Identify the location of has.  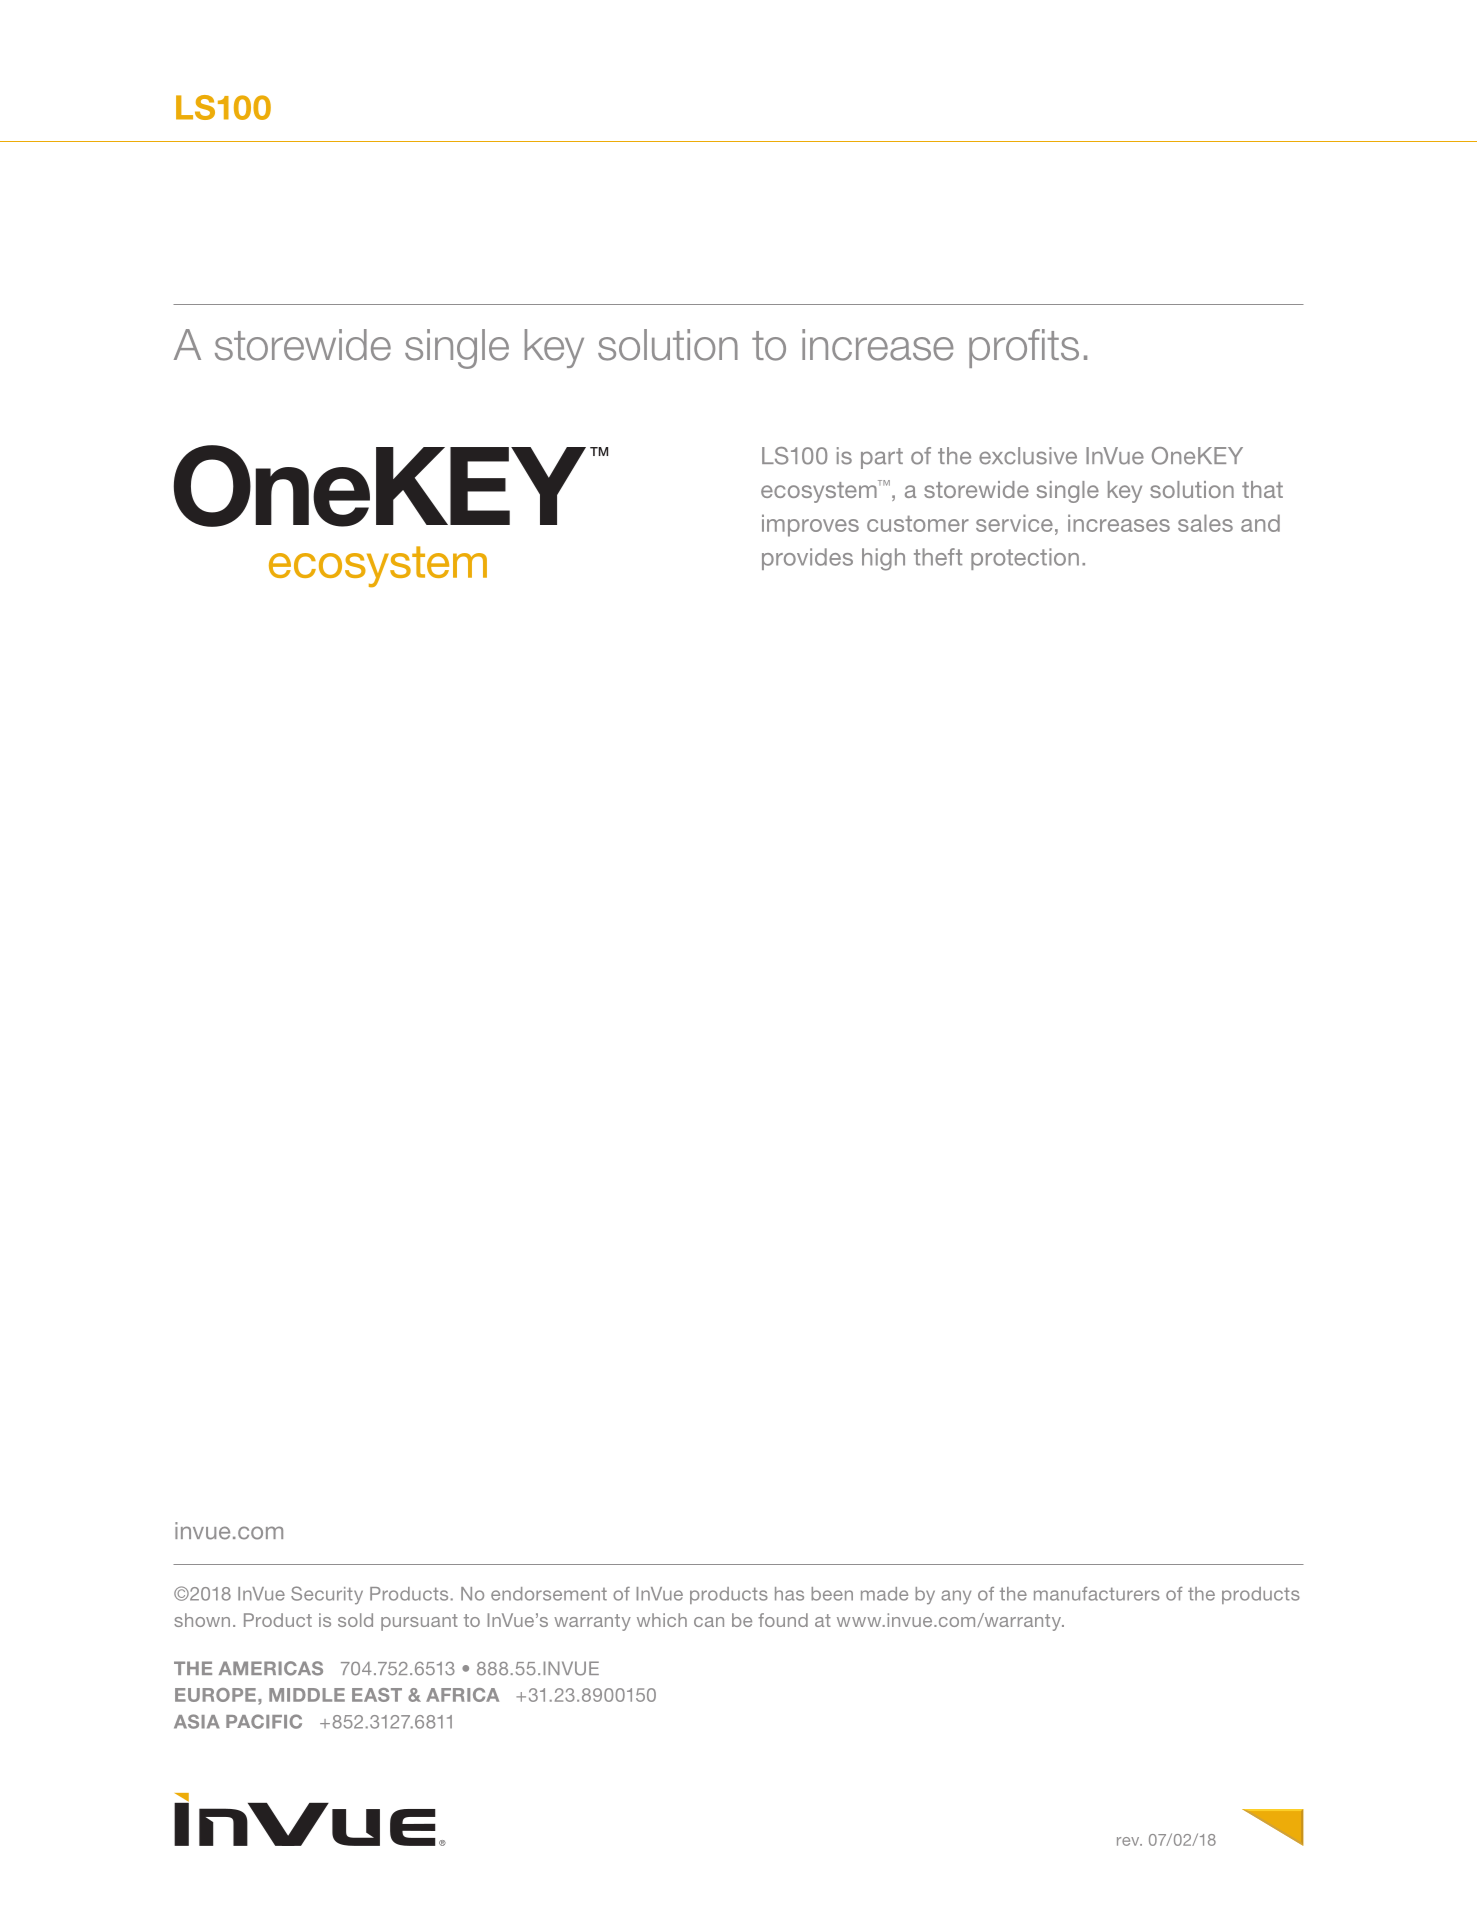
(789, 1594).
